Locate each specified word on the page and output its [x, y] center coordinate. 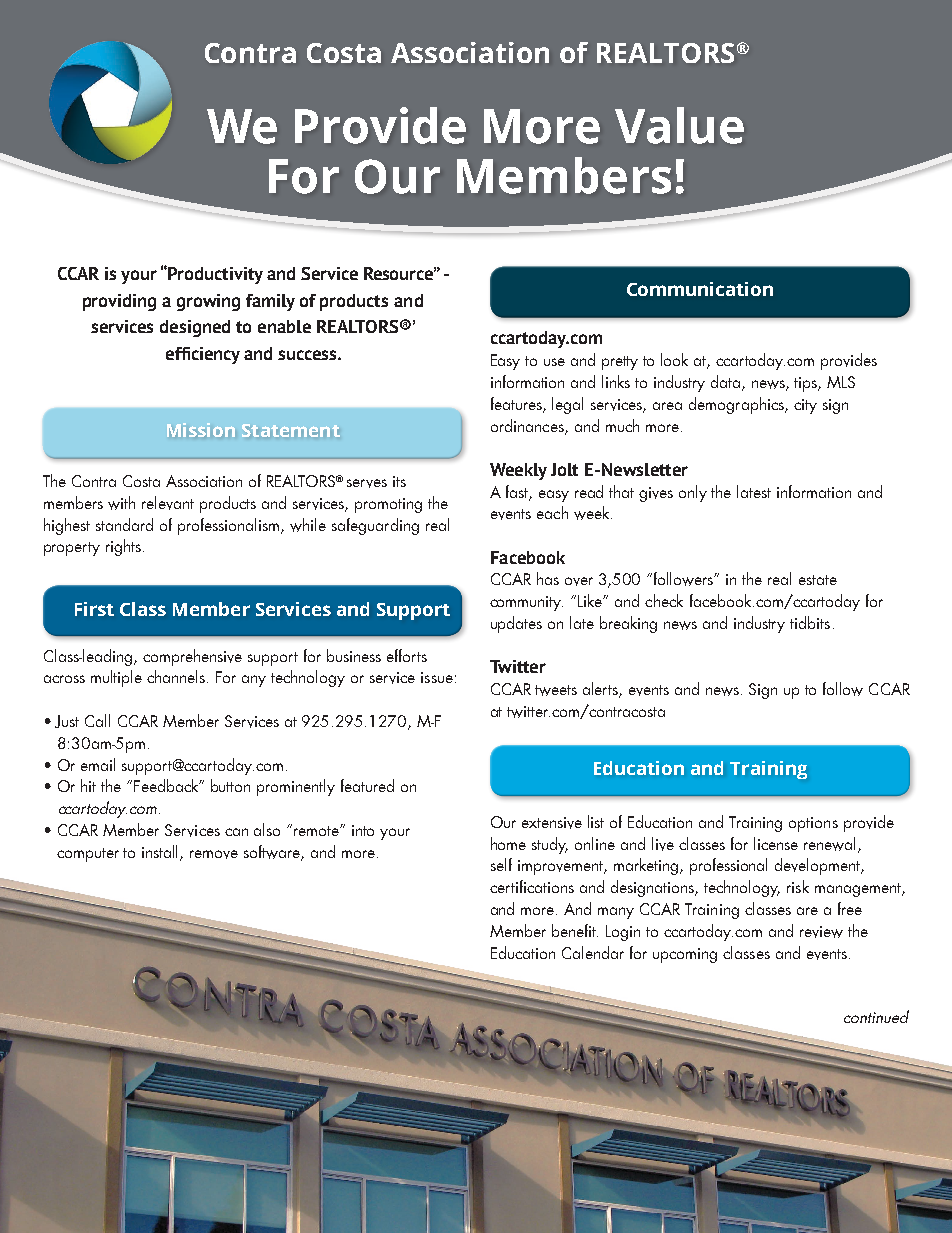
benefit [575, 930]
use [554, 362]
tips [807, 384]
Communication [700, 289]
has [548, 578]
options [813, 824]
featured [367, 785]
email [98, 764]
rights [123, 547]
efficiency [203, 355]
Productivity [214, 275]
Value [679, 125]
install [161, 853]
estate [818, 580]
